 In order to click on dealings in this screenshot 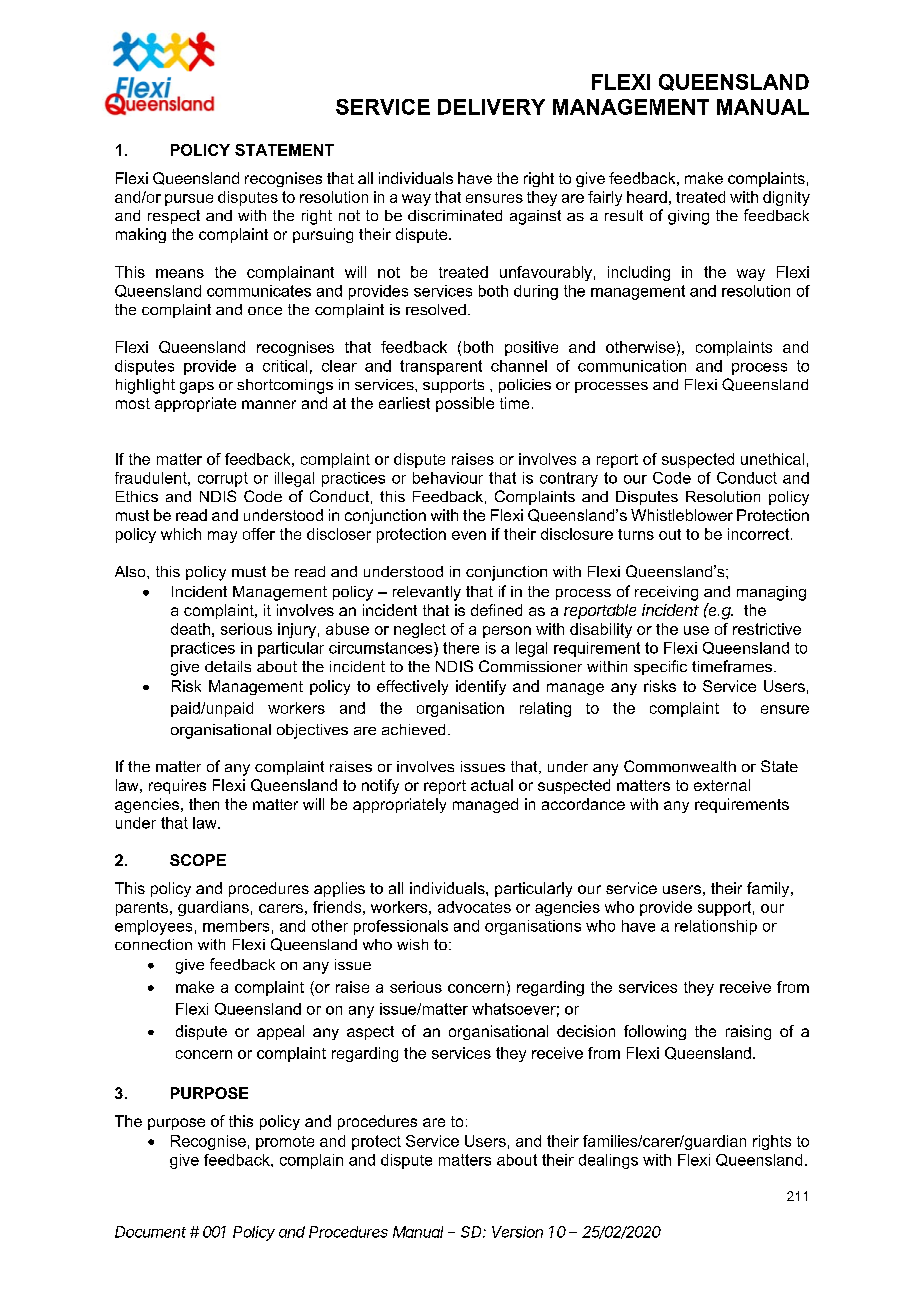, I will do `click(608, 1161)`.
